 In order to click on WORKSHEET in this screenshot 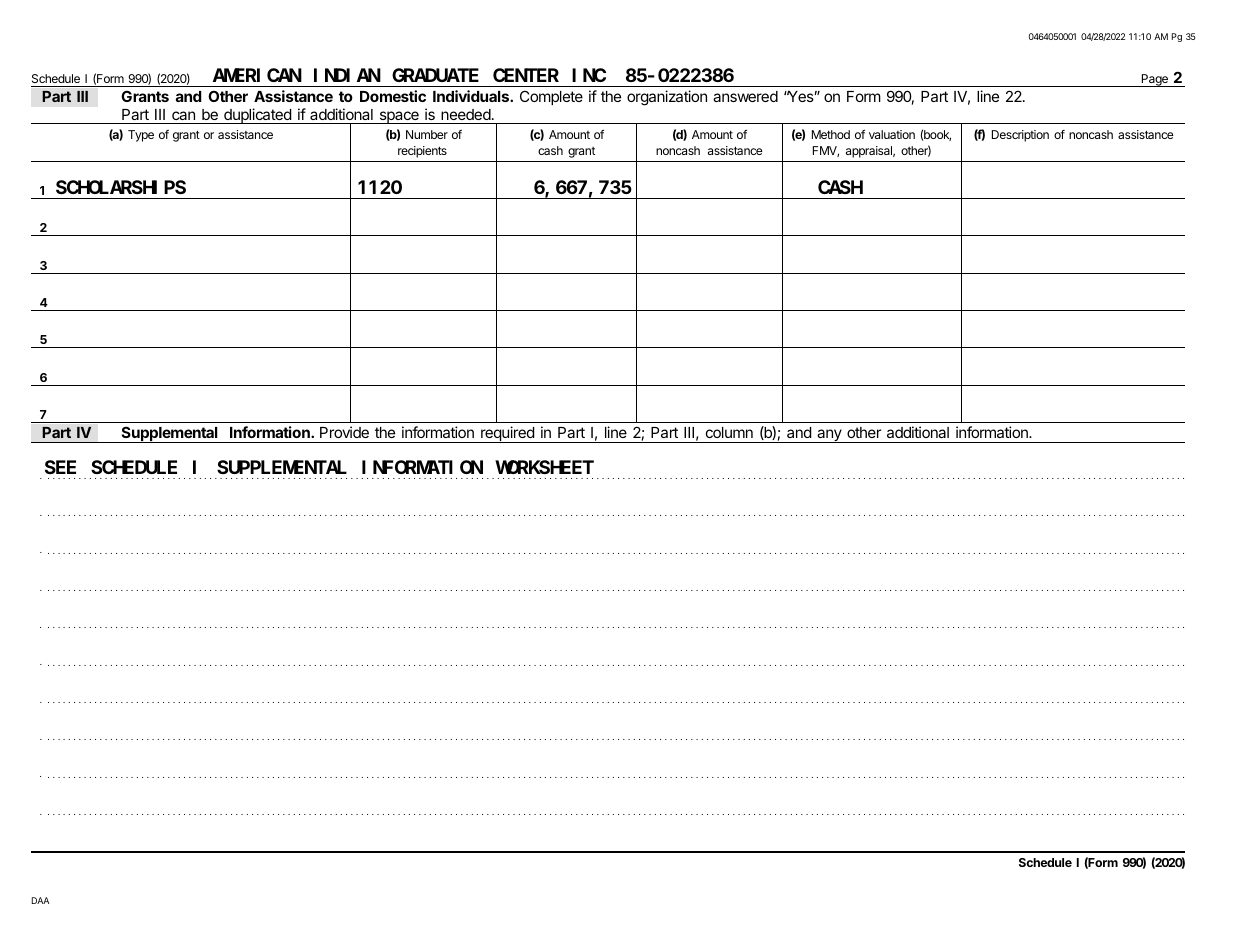, I will do `click(544, 467)`.
